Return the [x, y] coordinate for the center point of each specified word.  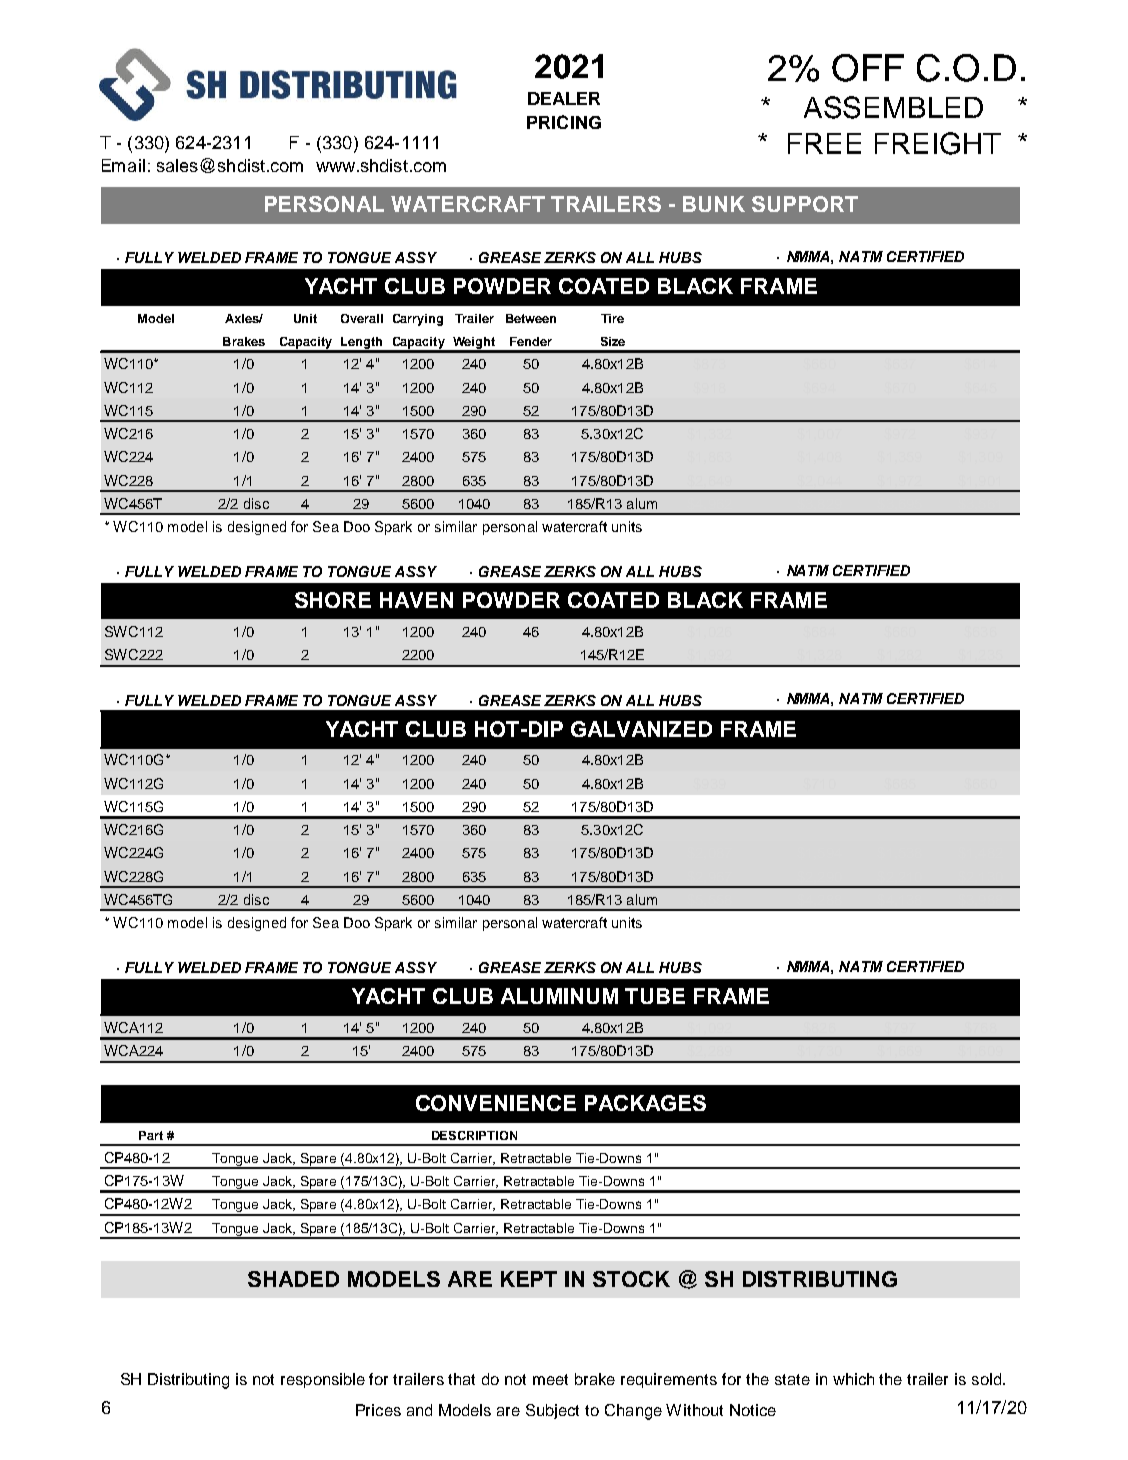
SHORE [333, 600]
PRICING [564, 122]
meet [550, 1379]
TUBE [655, 996]
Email [123, 165]
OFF [868, 68]
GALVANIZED [641, 729]
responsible [323, 1380]
